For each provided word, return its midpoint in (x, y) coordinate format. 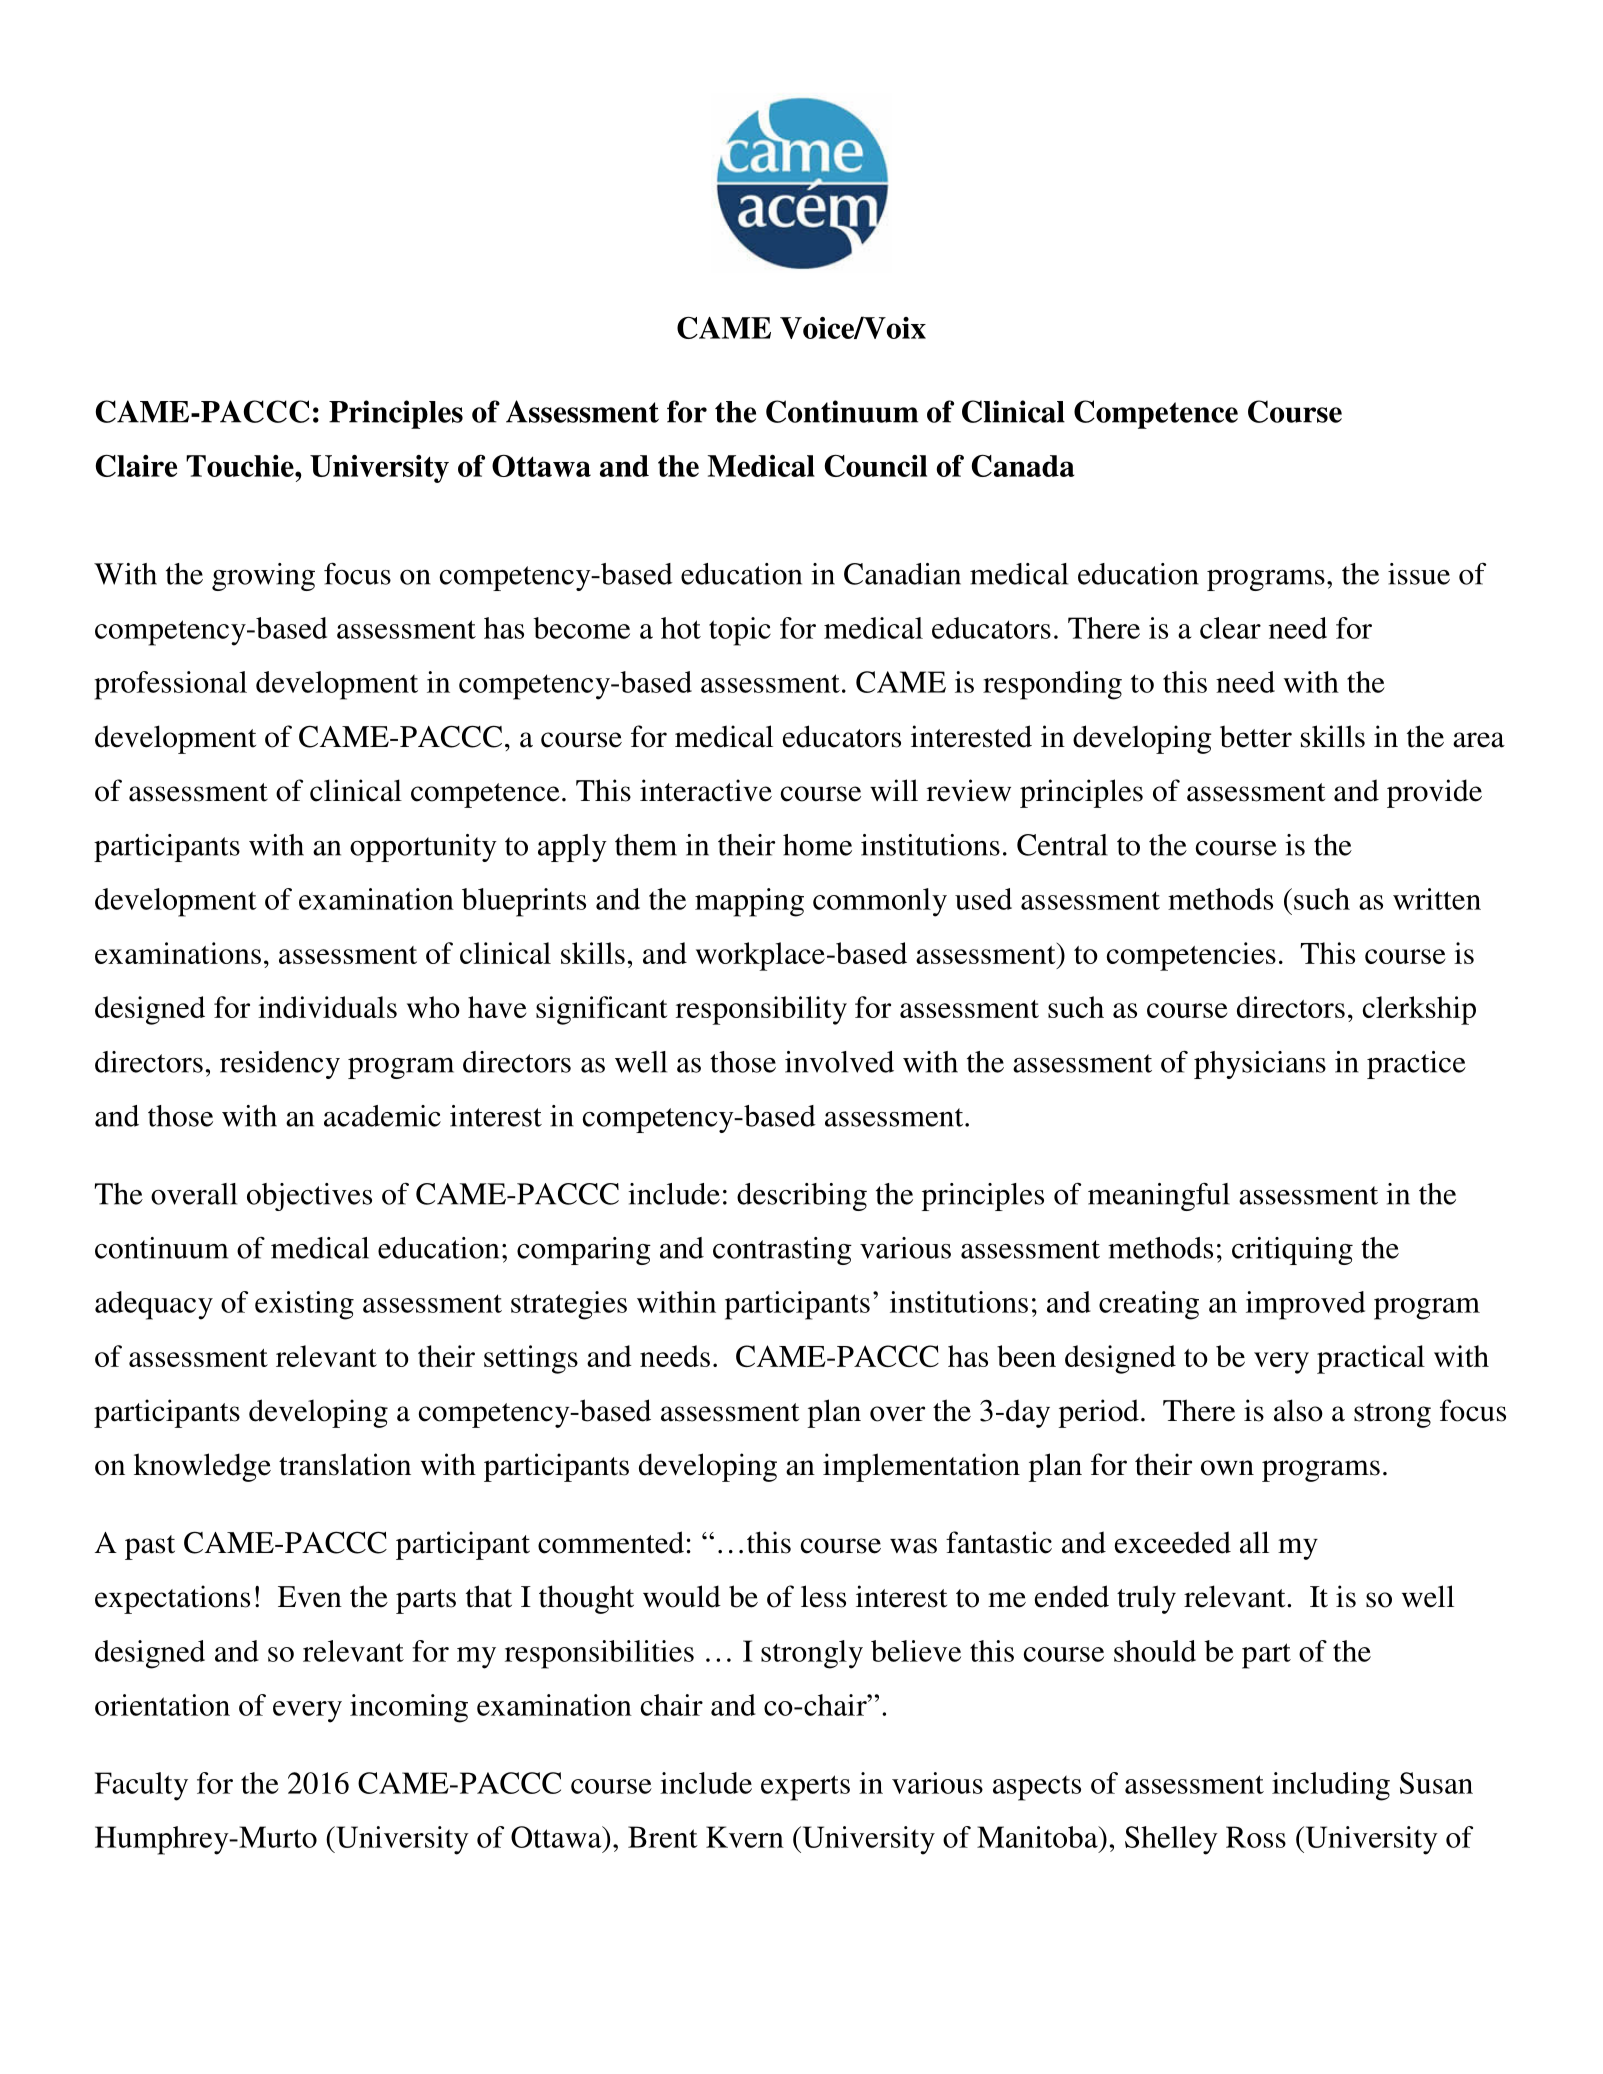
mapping (749, 902)
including (1331, 1786)
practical (1371, 1359)
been (1026, 1356)
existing (304, 1305)
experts (805, 1788)
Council (876, 466)
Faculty (141, 1786)
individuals (327, 1007)
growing (263, 577)
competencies (1191, 956)
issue (1419, 574)
